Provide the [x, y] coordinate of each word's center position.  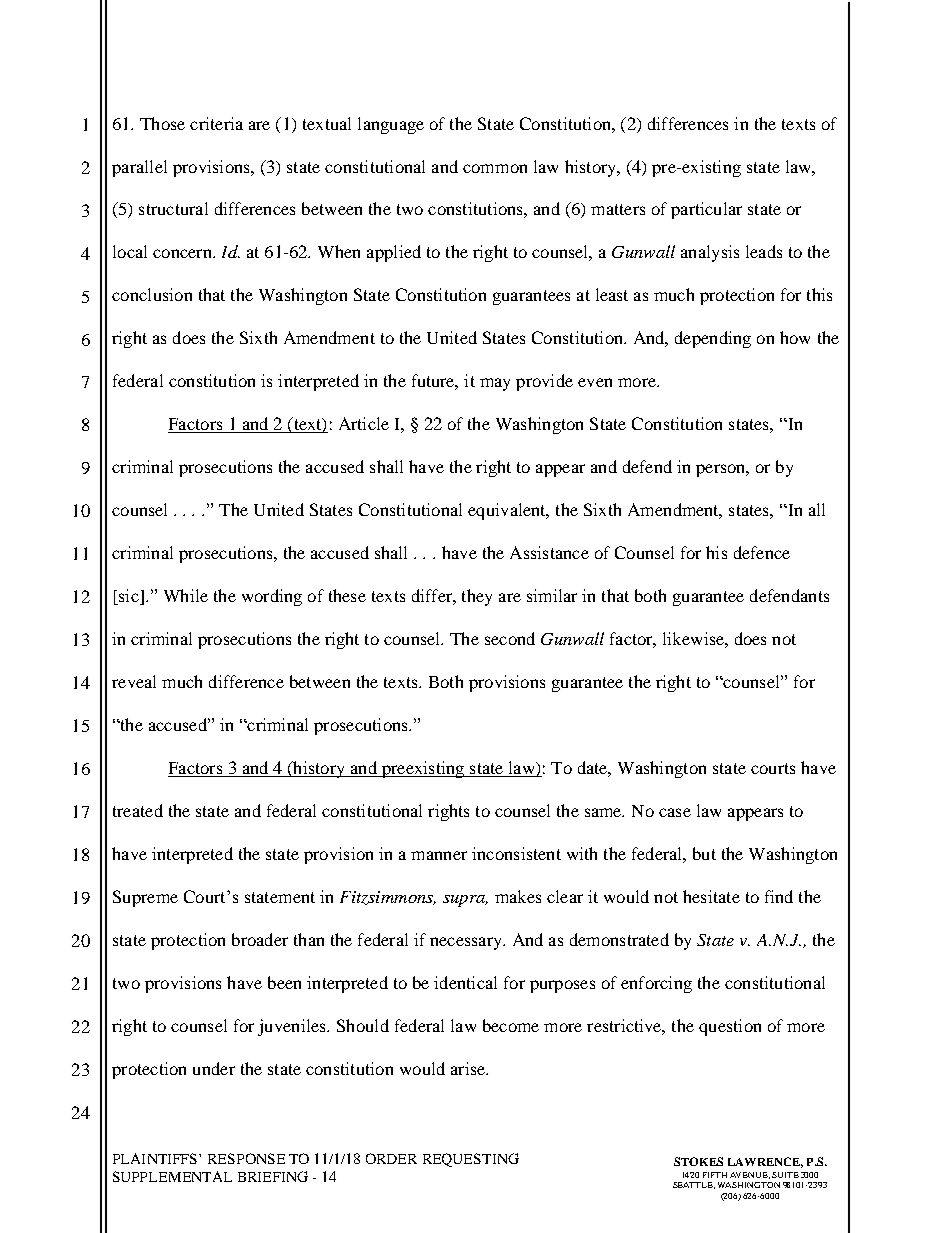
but [704, 853]
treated [138, 810]
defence [762, 552]
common [495, 168]
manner [439, 855]
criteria [216, 123]
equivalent [508, 511]
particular [706, 210]
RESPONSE [246, 1158]
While [186, 595]
